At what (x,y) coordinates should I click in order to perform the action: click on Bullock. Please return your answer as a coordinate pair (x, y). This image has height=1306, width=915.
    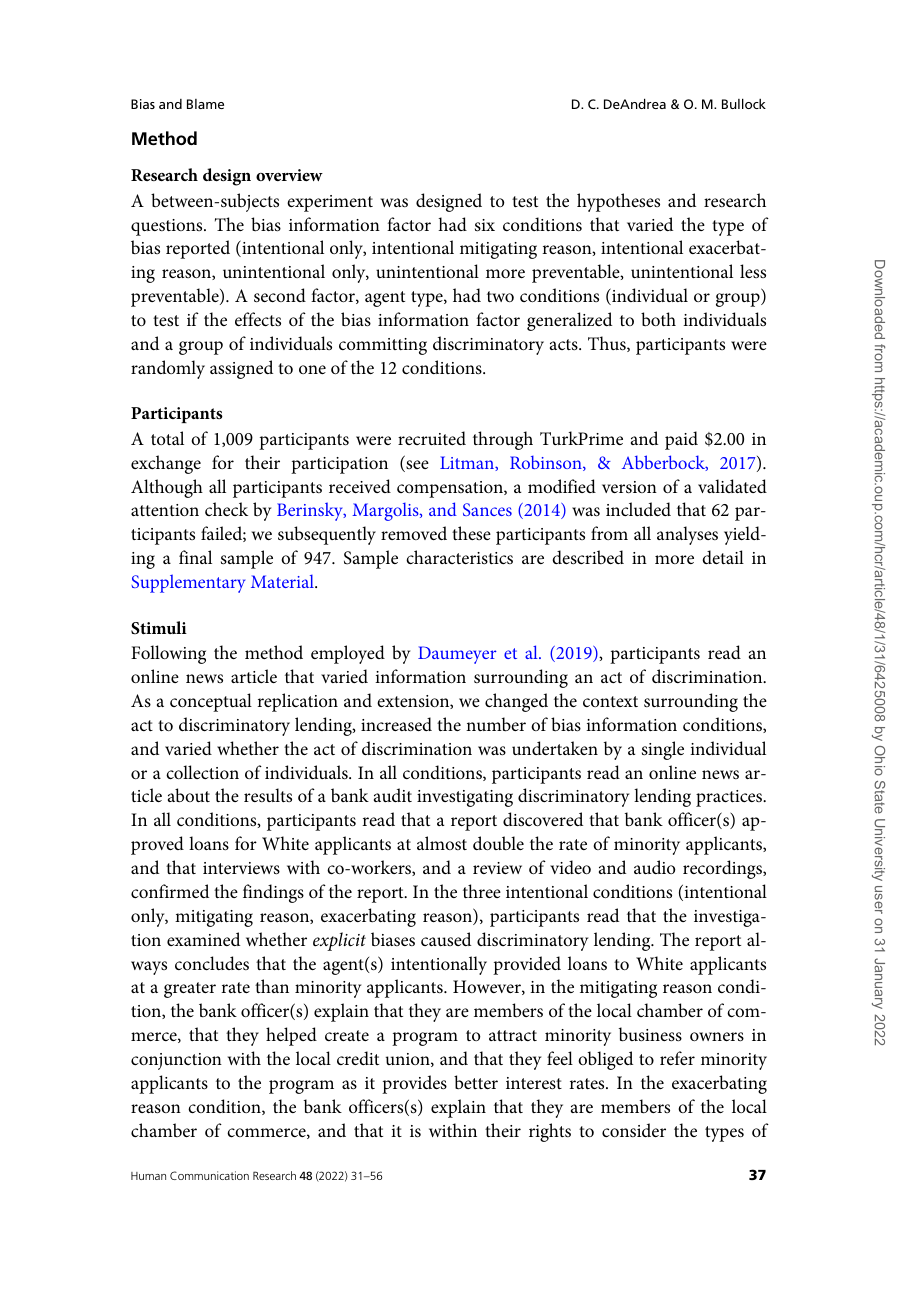
    Looking at the image, I should click on (744, 103).
